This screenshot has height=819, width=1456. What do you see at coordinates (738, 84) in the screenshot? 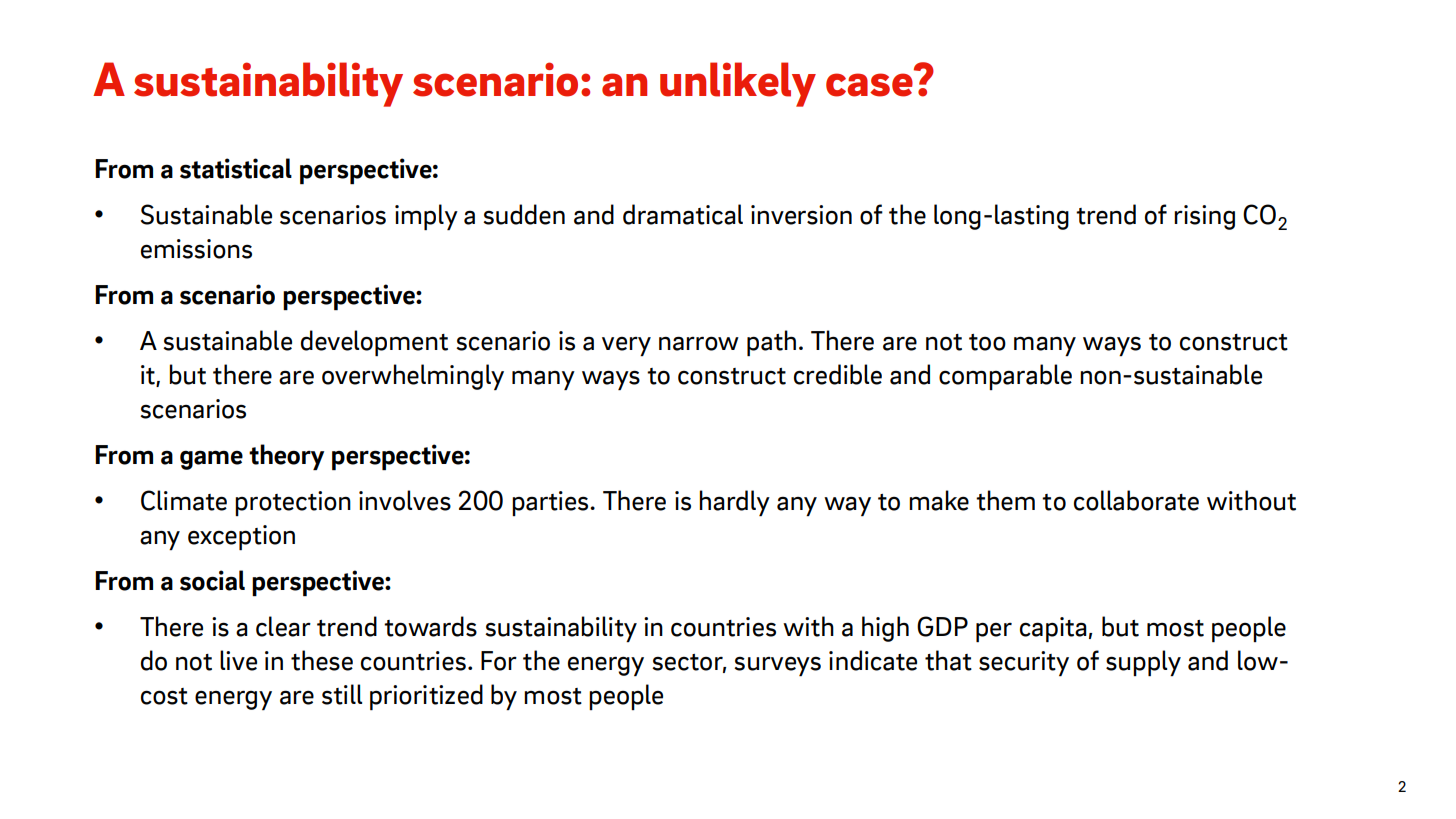
I see `unlikely` at bounding box center [738, 84].
